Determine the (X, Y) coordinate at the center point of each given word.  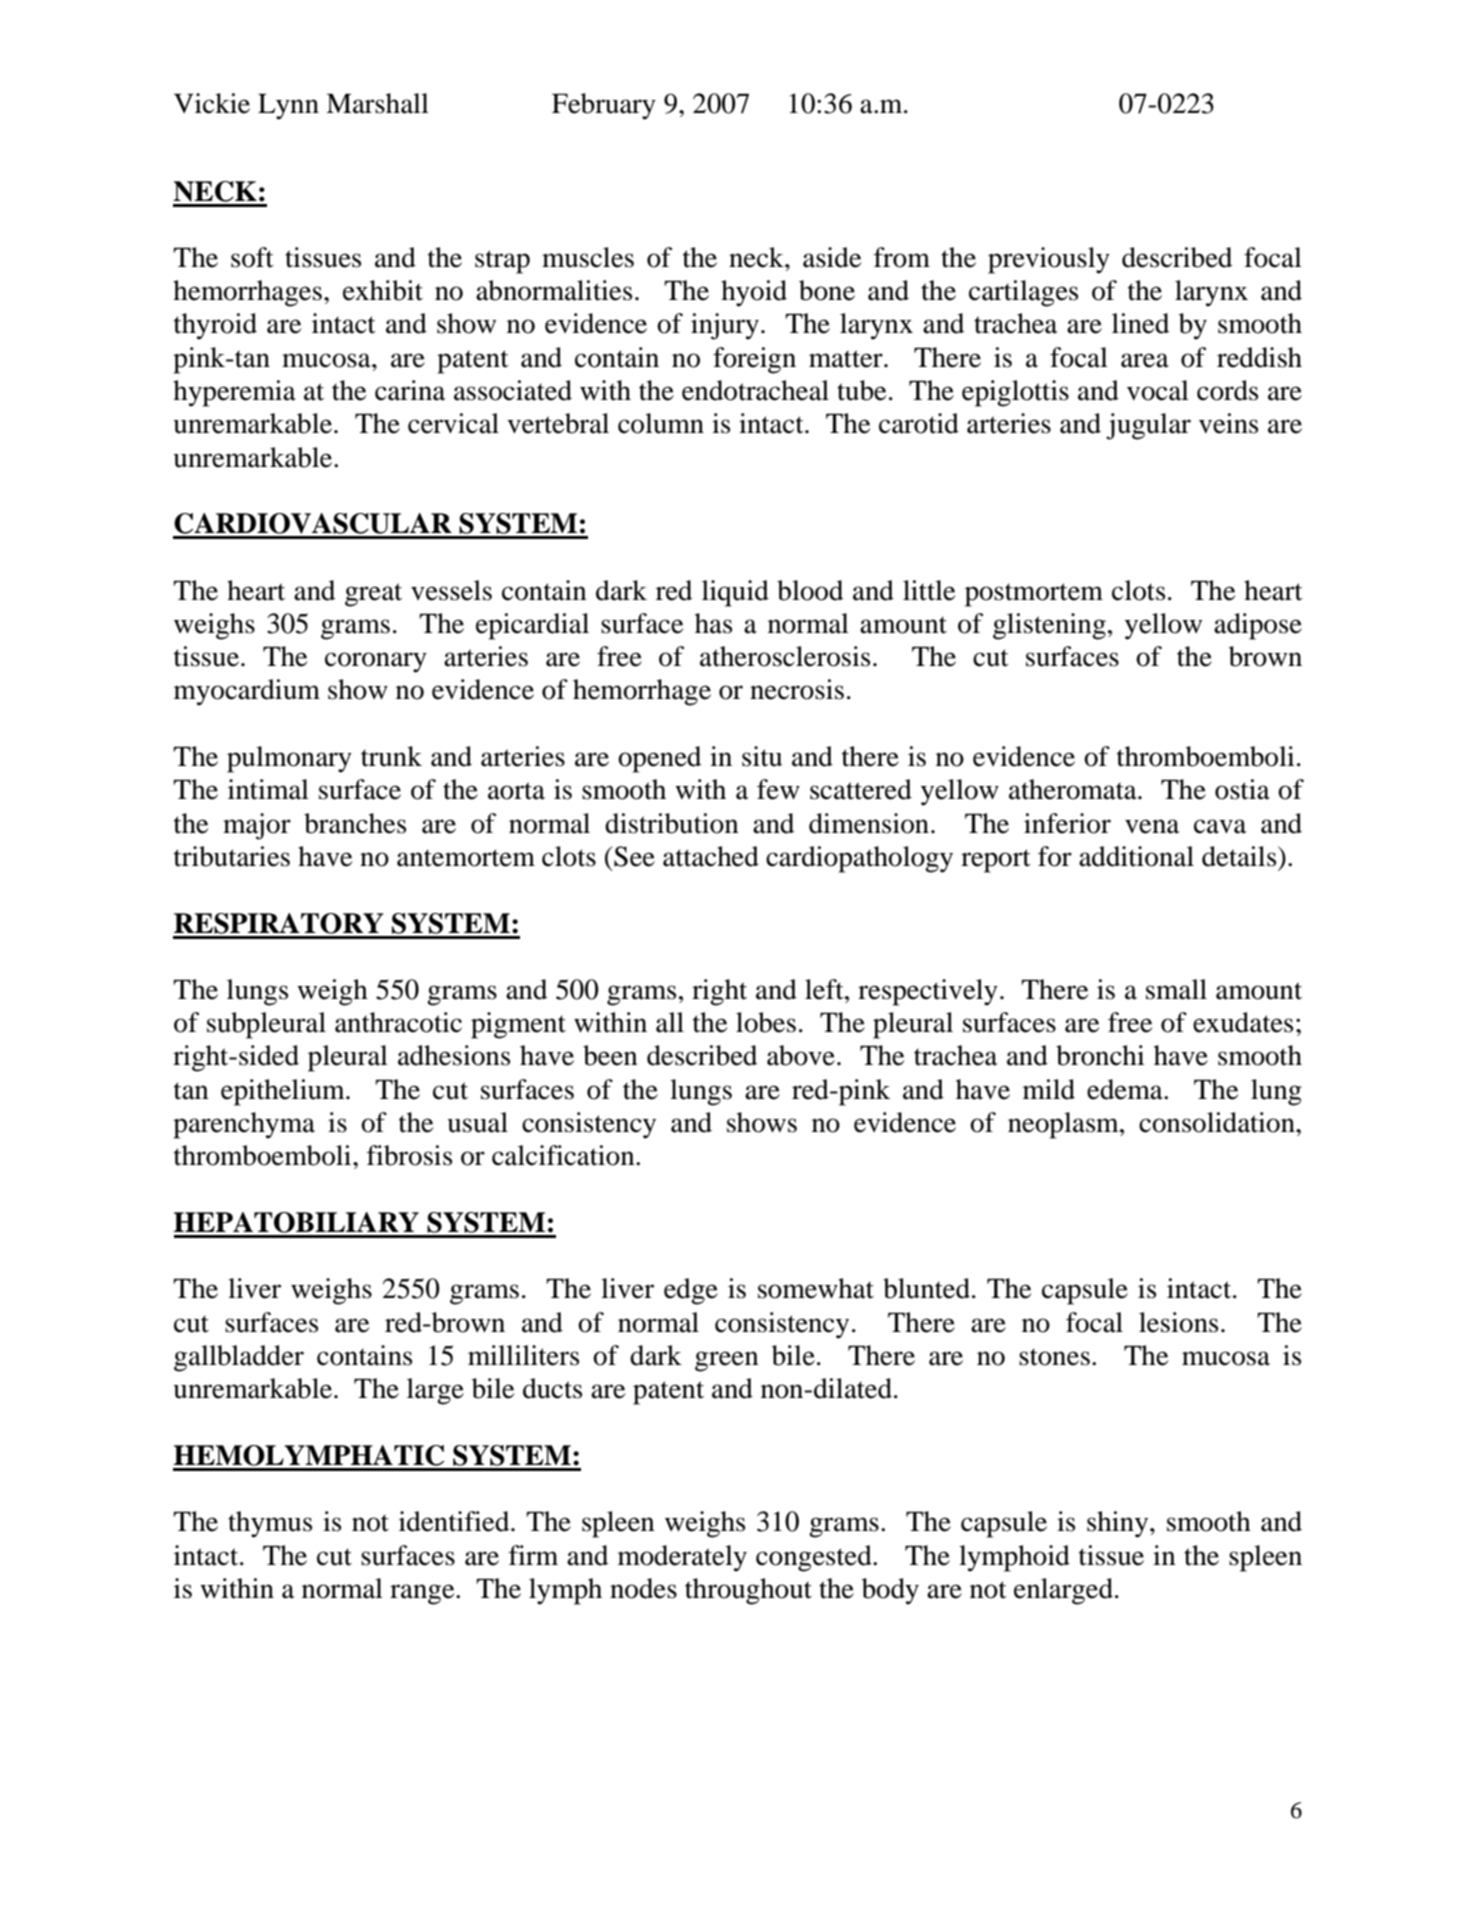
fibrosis (409, 1155)
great (373, 595)
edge (691, 1291)
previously (1049, 260)
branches (355, 823)
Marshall (377, 103)
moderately (682, 1558)
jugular (1148, 426)
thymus (270, 1524)
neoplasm (1064, 1125)
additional (1136, 856)
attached (711, 856)
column (661, 423)
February (604, 106)
